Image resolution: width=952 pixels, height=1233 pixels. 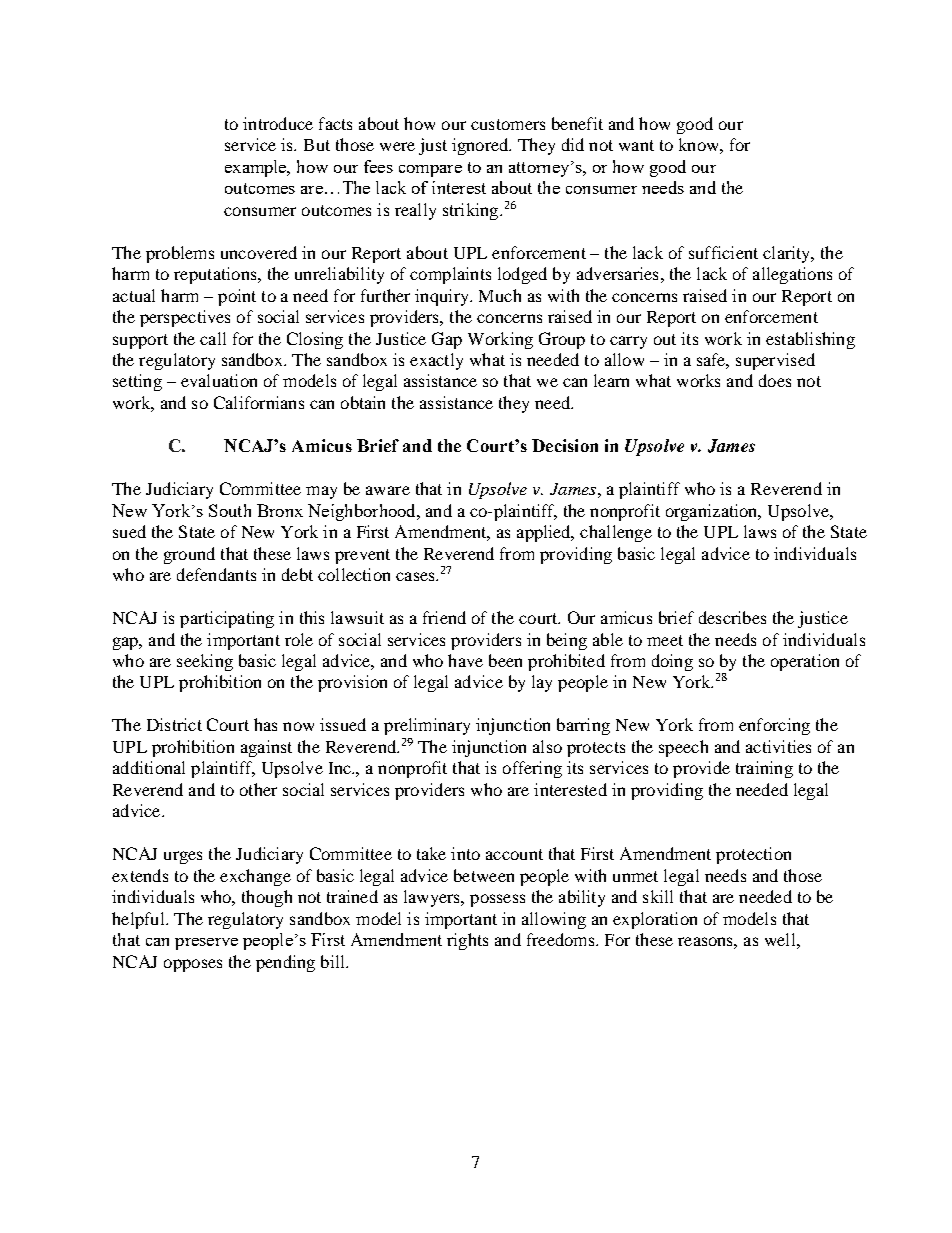 What do you see at coordinates (436, 361) in the screenshot?
I see `exactly` at bounding box center [436, 361].
